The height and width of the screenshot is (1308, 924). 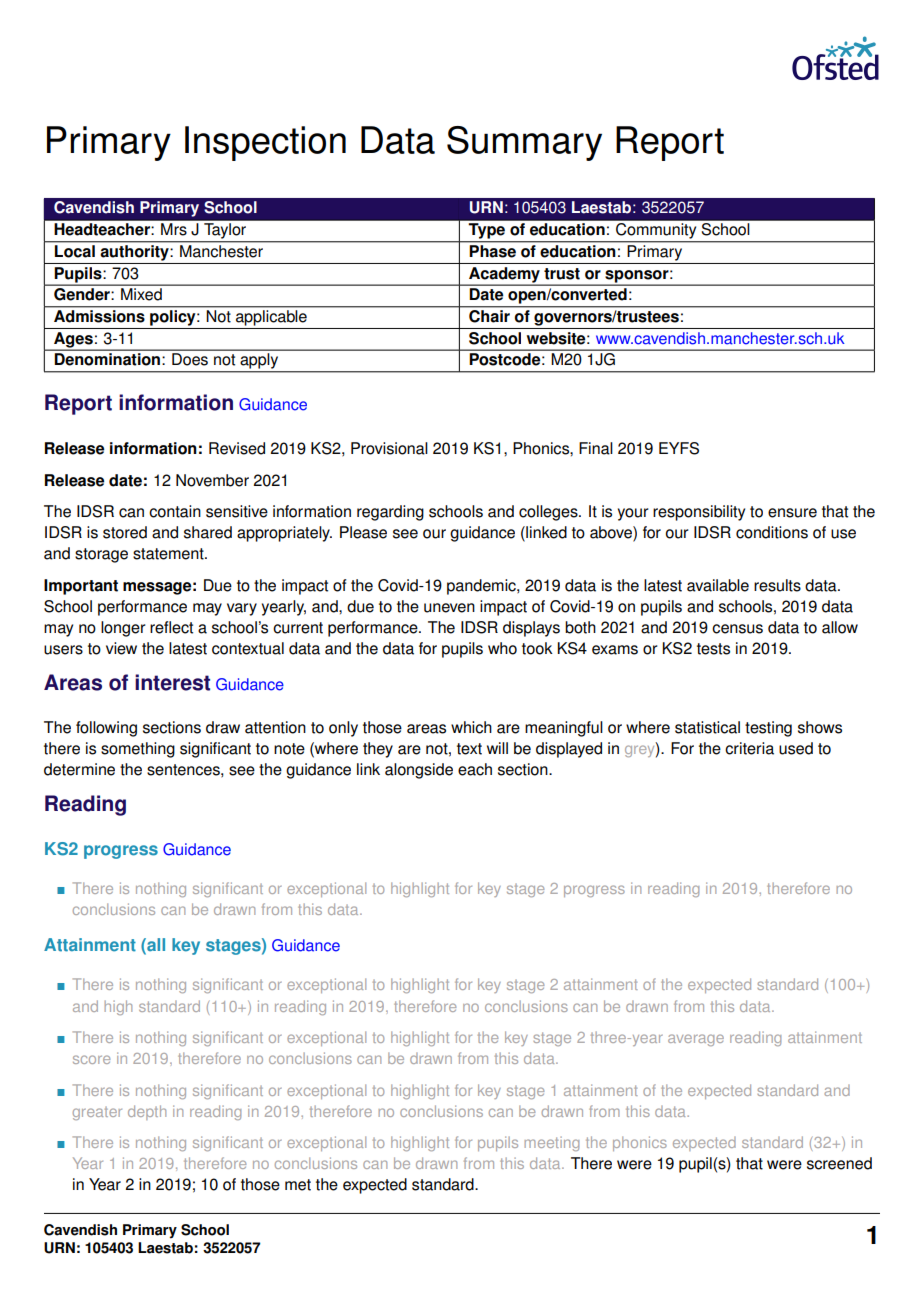 I want to click on tests, so click(x=713, y=649).
